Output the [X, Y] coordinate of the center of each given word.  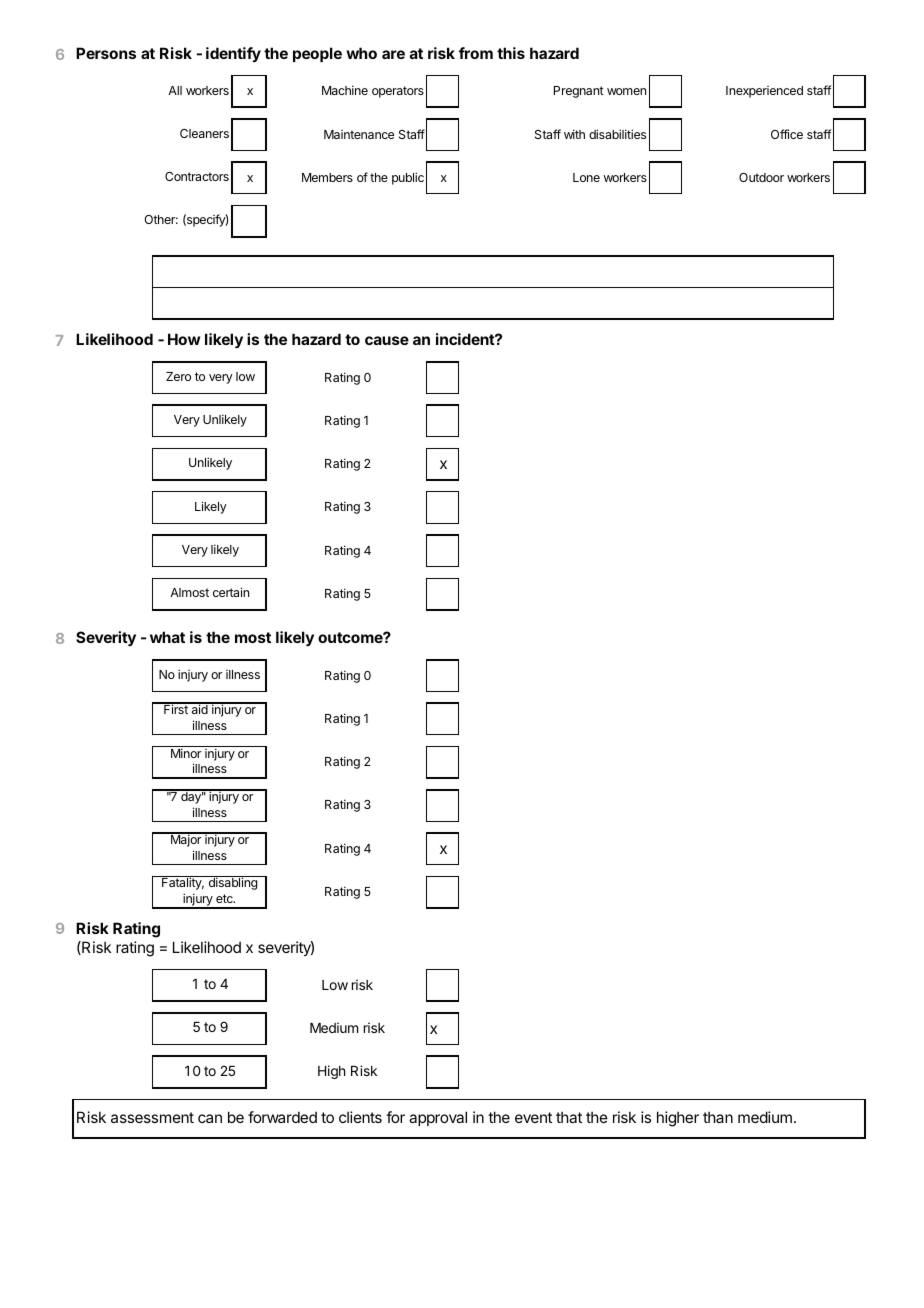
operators [398, 92]
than [718, 1117]
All [175, 90]
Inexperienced [764, 92]
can [210, 1118]
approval [438, 1118]
